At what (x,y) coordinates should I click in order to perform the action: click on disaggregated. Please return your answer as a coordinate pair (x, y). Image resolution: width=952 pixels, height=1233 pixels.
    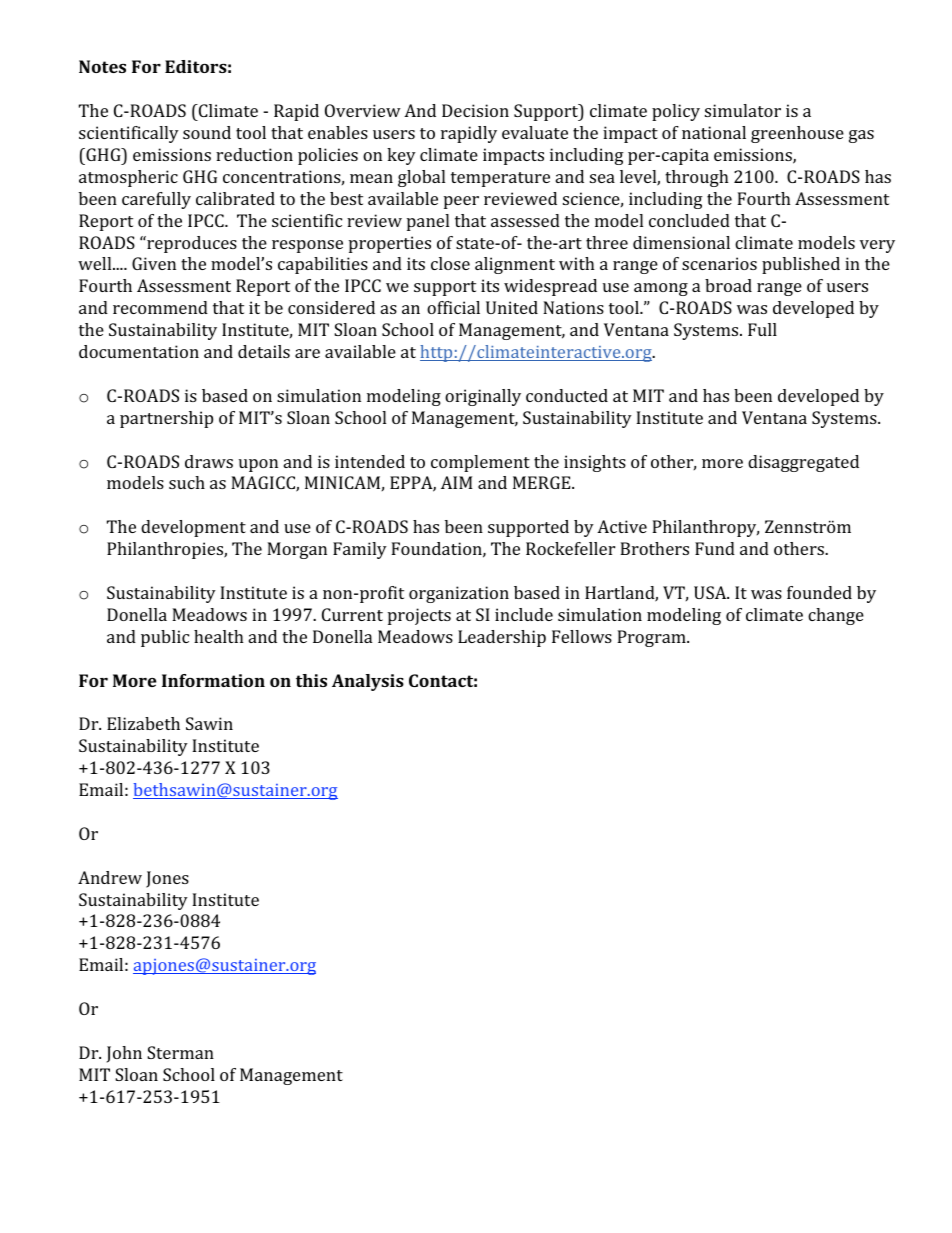
    Looking at the image, I should click on (803, 463).
